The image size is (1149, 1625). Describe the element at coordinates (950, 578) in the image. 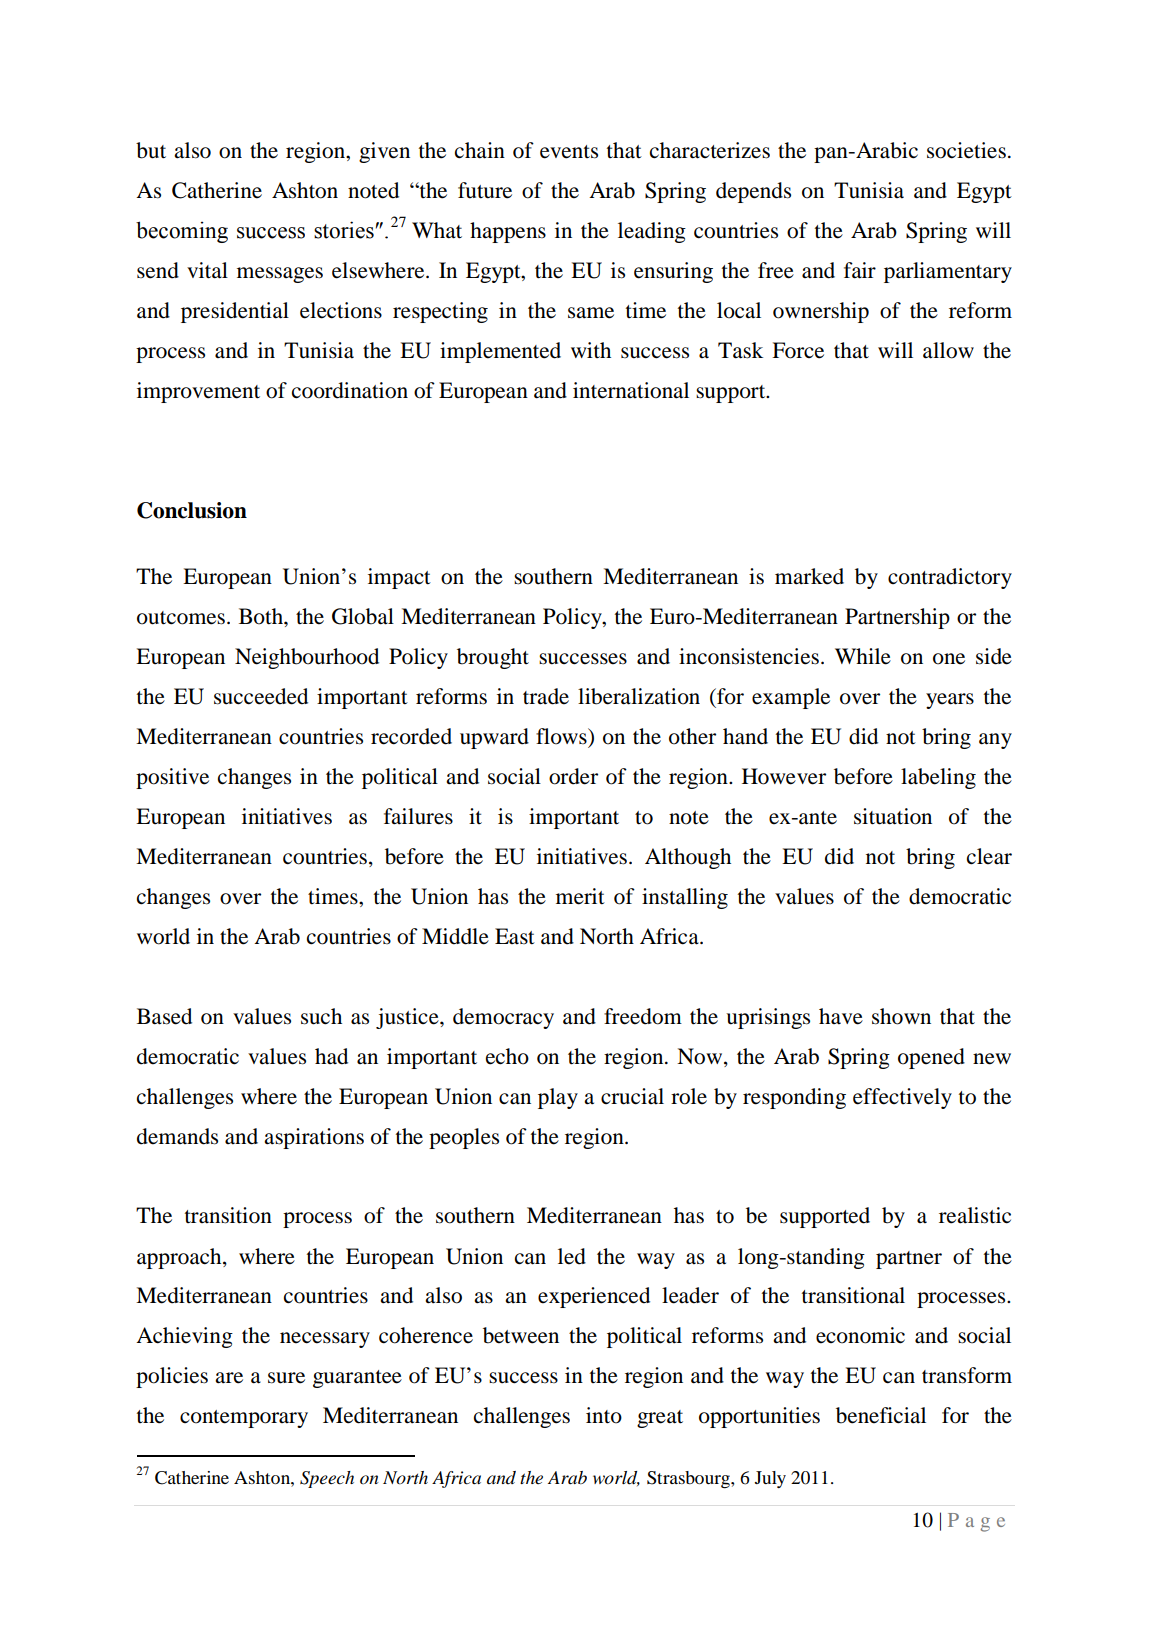

I see `contradictory` at that location.
